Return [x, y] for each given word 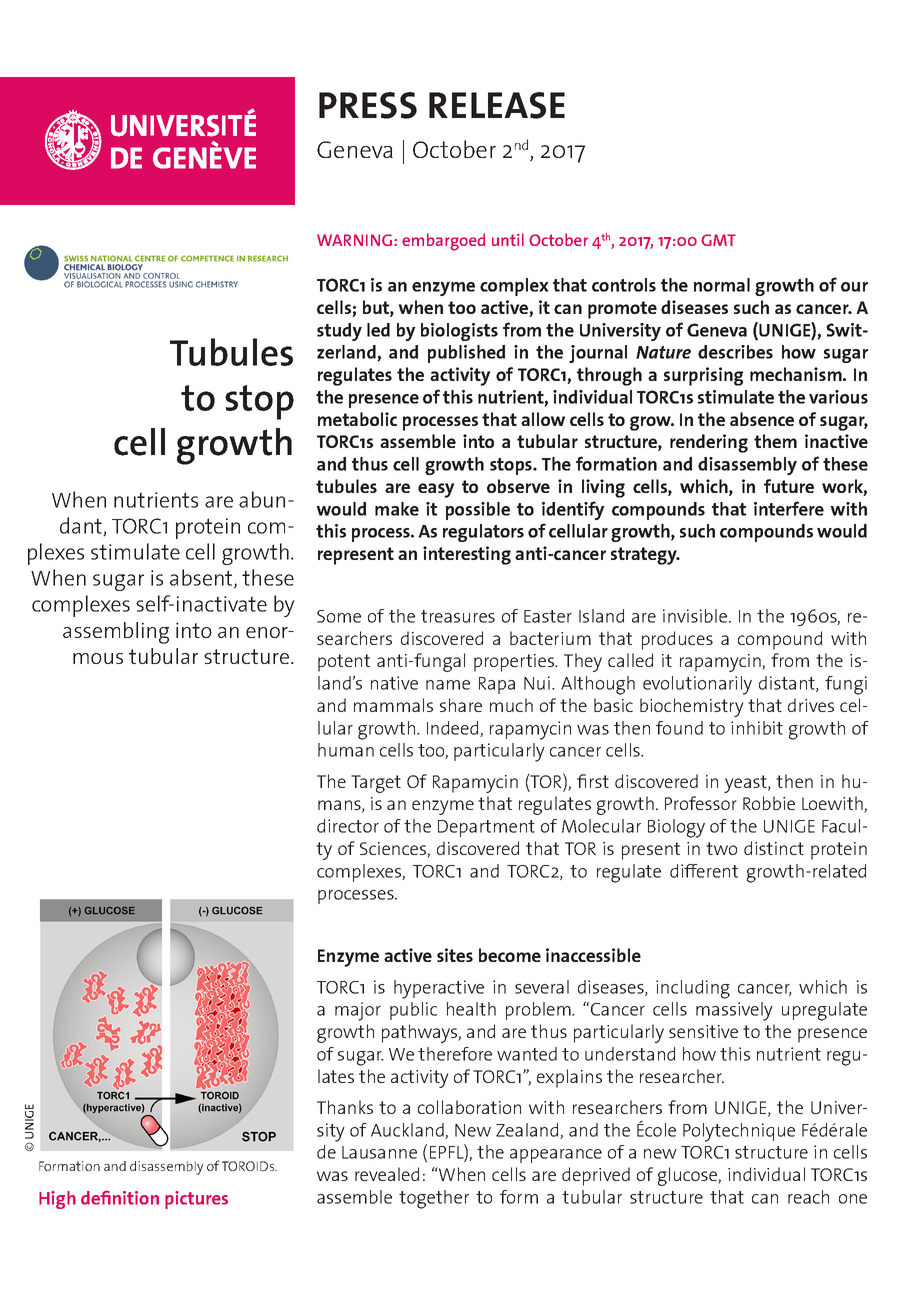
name [448, 685]
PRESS [368, 105]
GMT [718, 240]
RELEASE [497, 105]
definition [120, 1197]
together [434, 1199]
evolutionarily [697, 685]
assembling [116, 633]
